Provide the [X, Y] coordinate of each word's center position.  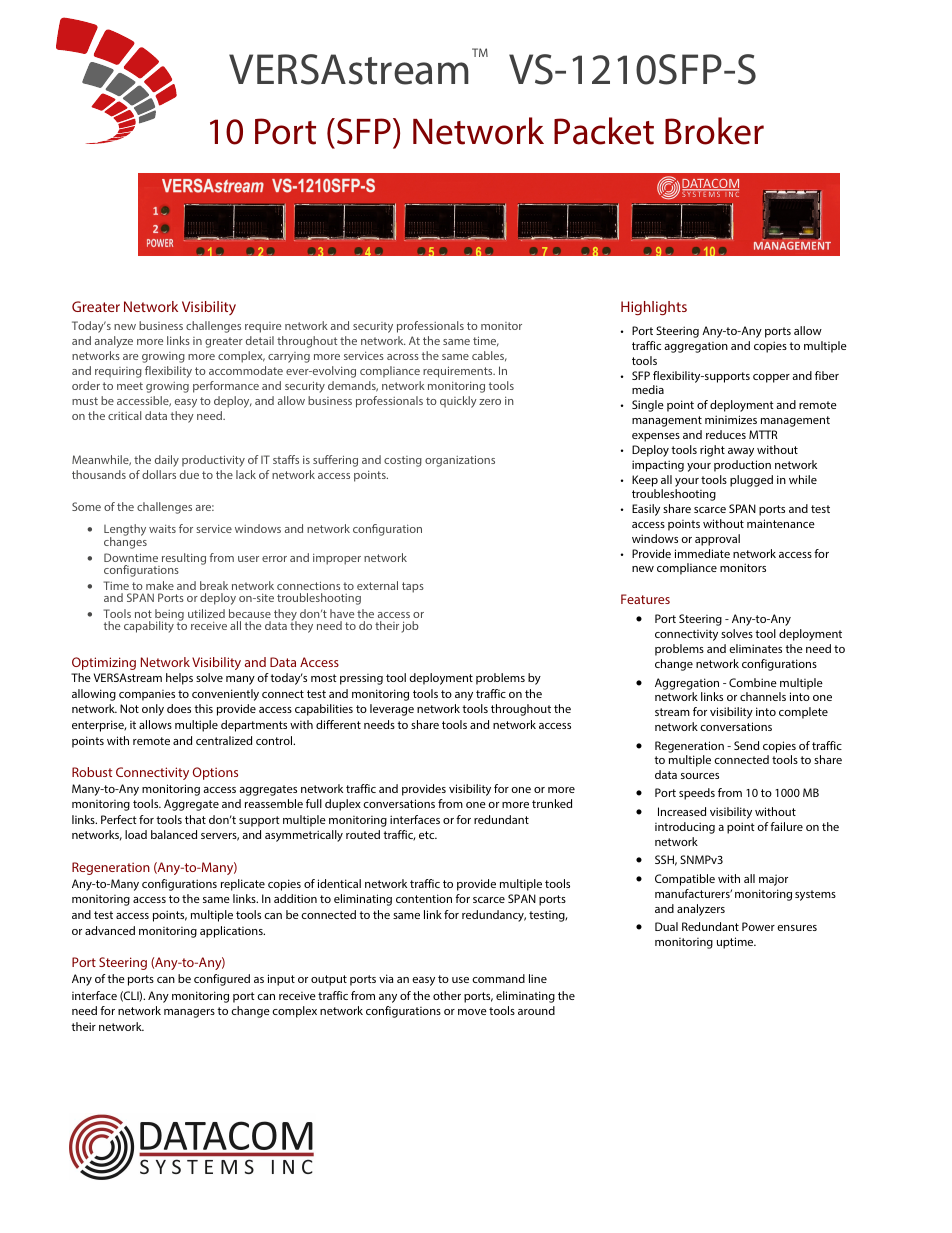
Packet [604, 131]
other [447, 995]
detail [260, 340]
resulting [184, 559]
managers [189, 1013]
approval [717, 540]
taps [413, 587]
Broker [714, 131]
